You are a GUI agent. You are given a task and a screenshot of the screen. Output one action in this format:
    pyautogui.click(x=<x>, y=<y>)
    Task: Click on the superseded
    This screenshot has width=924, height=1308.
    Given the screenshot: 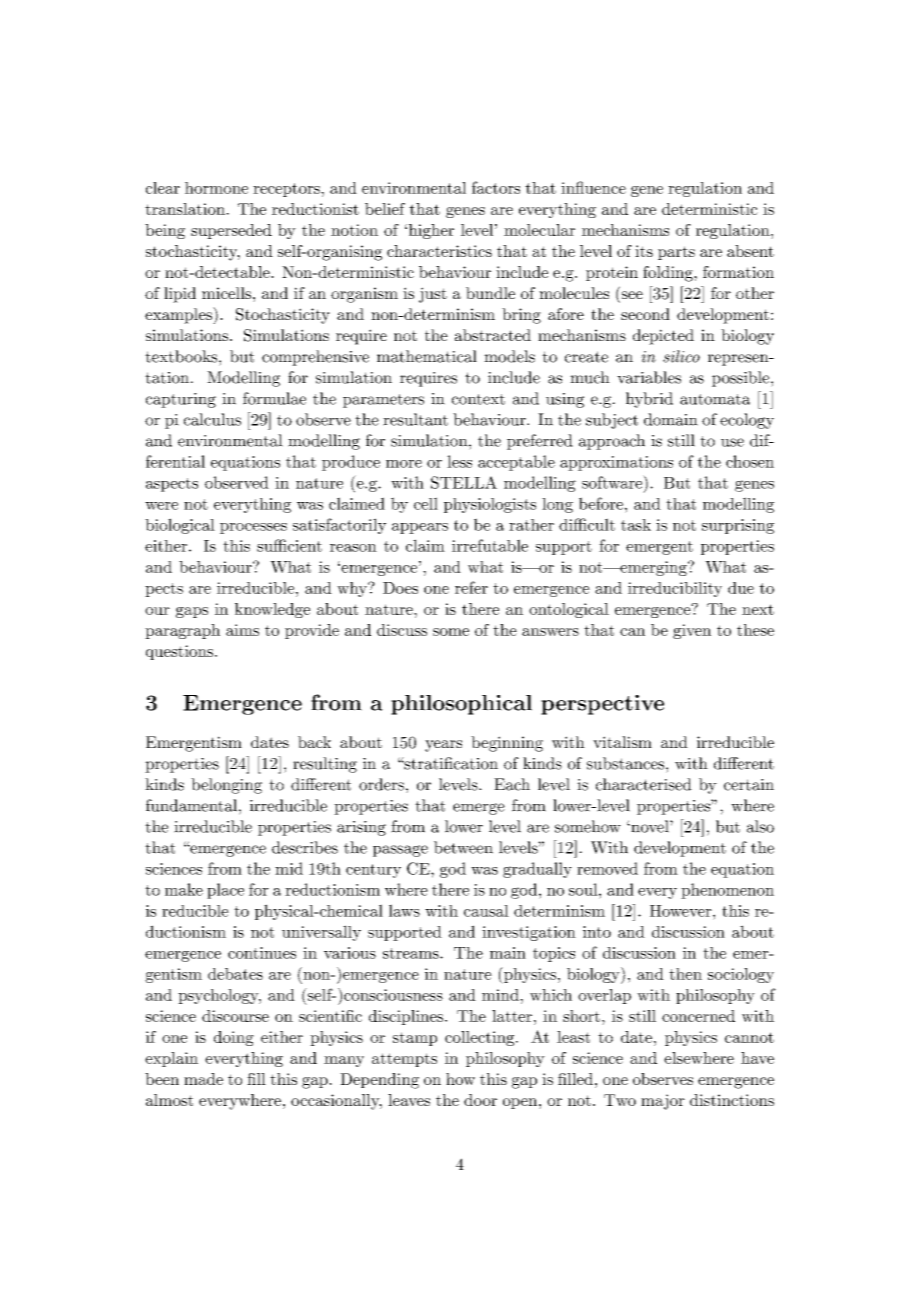 What is the action you would take?
    pyautogui.click(x=231, y=231)
